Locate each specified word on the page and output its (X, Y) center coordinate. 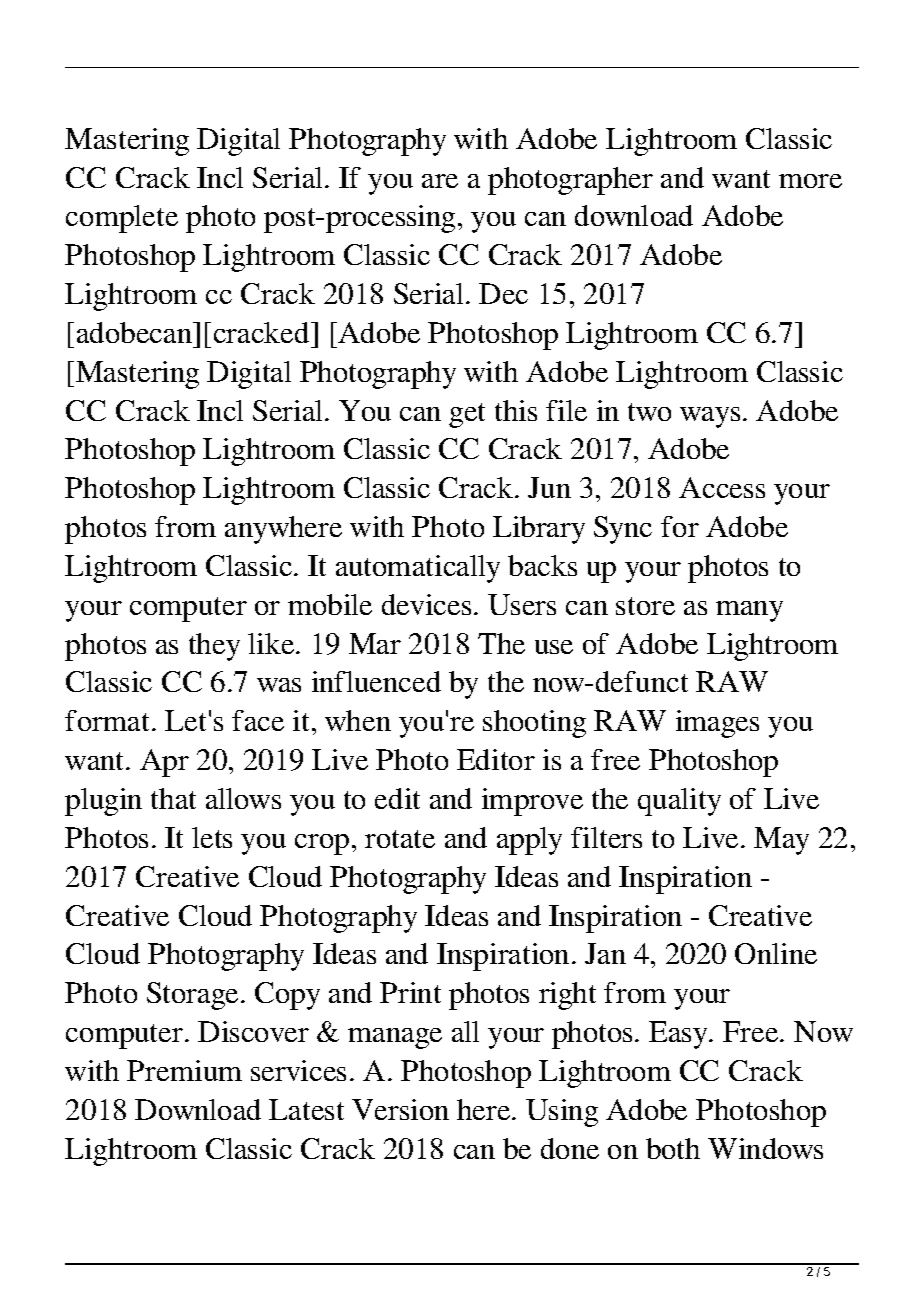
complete (122, 219)
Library (539, 530)
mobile (330, 604)
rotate (400, 839)
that (173, 798)
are (440, 181)
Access (722, 487)
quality (679, 802)
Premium (184, 1070)
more (810, 181)
